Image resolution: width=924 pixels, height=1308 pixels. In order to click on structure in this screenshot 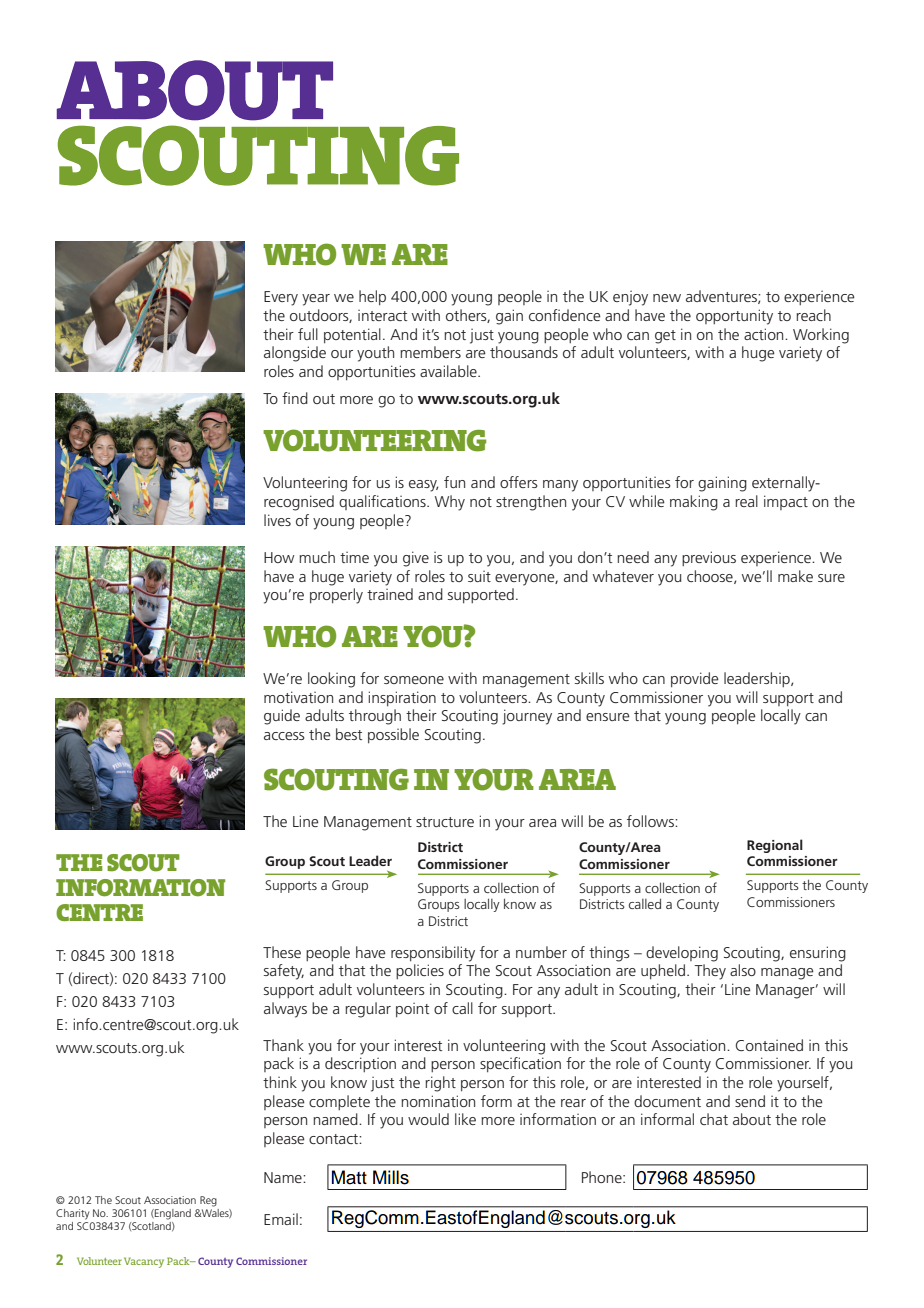, I will do `click(445, 822)`.
